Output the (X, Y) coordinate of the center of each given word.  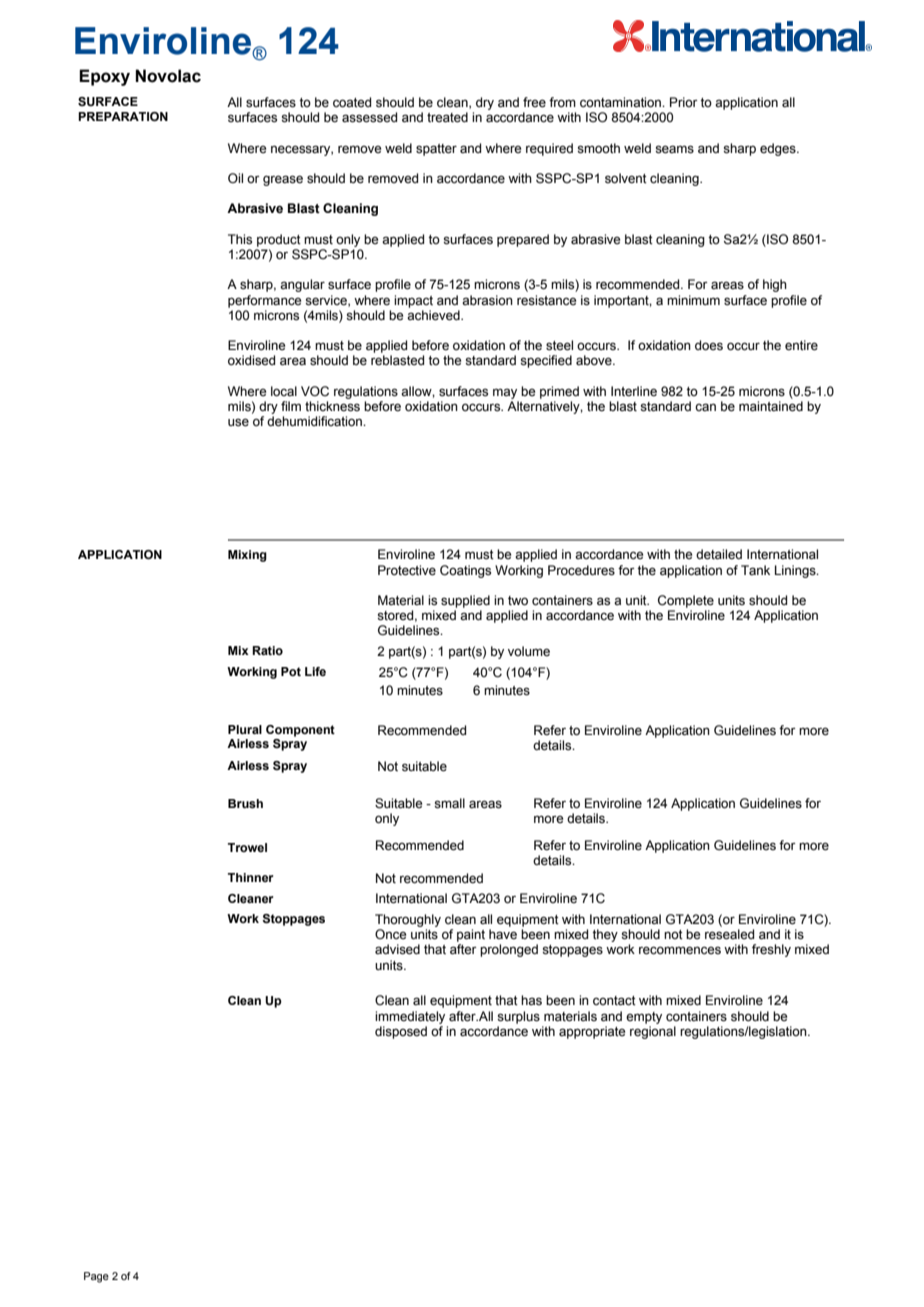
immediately (410, 1017)
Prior (684, 102)
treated (447, 117)
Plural (245, 729)
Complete (686, 601)
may (505, 393)
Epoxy (104, 77)
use (238, 422)
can (705, 407)
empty (644, 1018)
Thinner (251, 877)
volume (529, 651)
